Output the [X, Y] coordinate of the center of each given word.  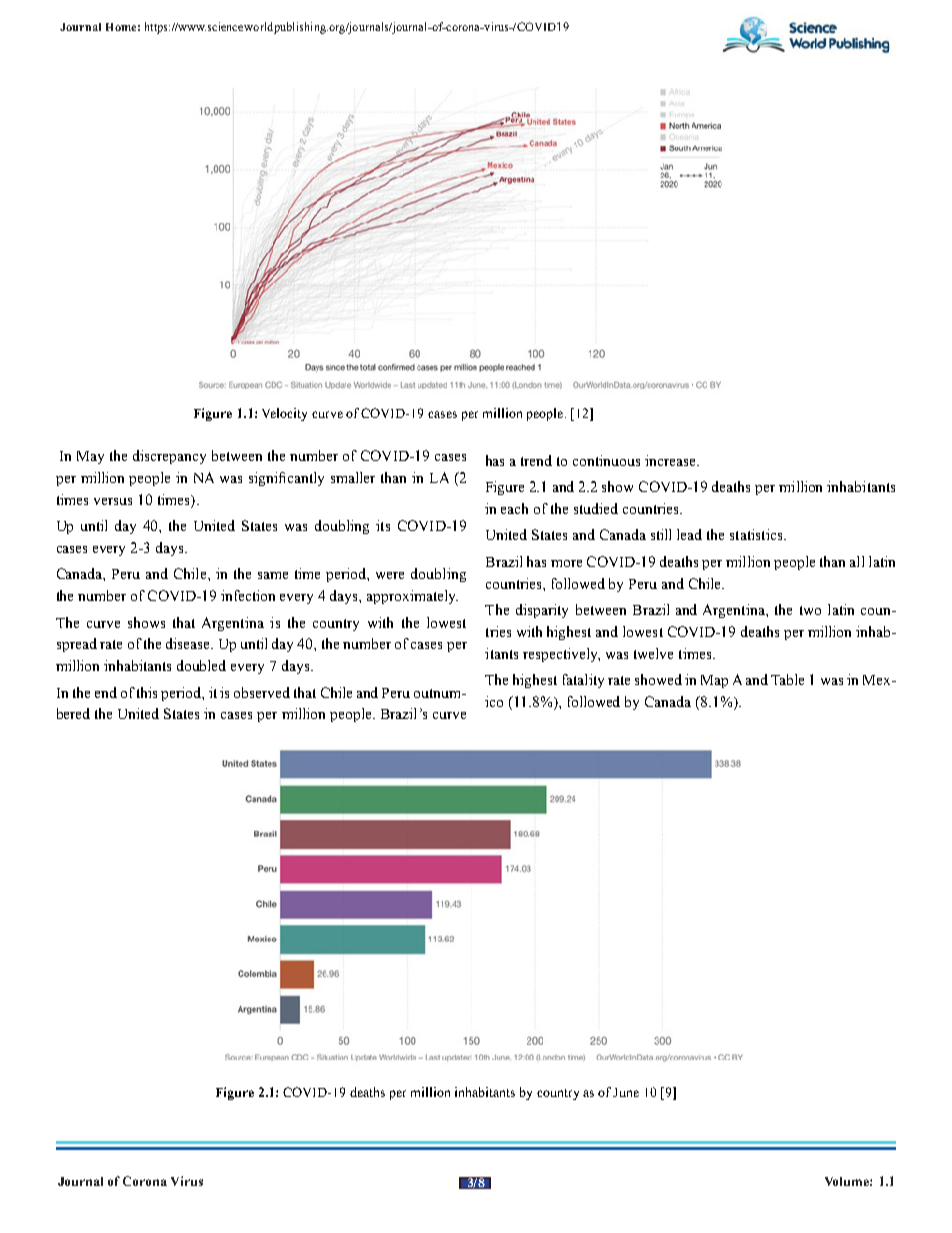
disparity [542, 611]
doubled [201, 665]
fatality [583, 681]
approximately [412, 597]
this [147, 692]
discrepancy [169, 457]
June [626, 1092]
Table [787, 679]
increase [671, 460]
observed [262, 692]
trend [536, 460]
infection [248, 595]
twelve [653, 653]
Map [714, 681]
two [810, 610]
